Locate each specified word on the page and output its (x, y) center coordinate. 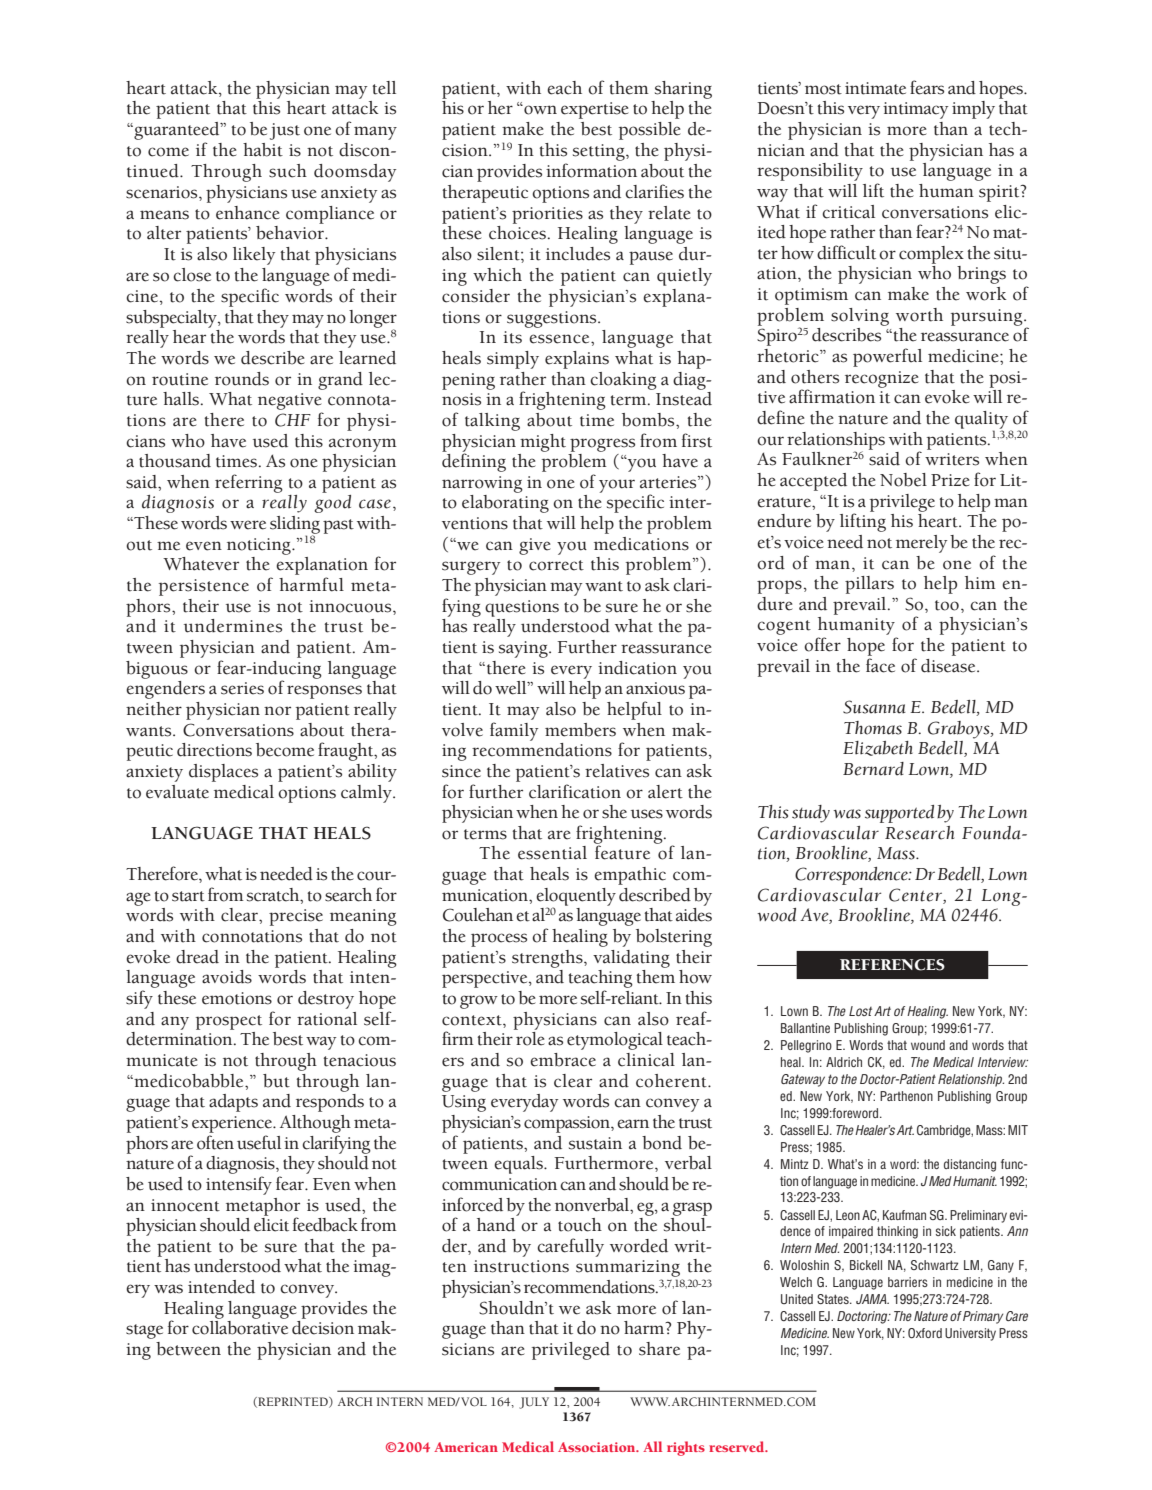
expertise (595, 110)
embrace (563, 1060)
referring (249, 483)
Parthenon (906, 1096)
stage (144, 1331)
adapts (233, 1103)
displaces (223, 773)
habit (263, 150)
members (580, 730)
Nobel (903, 480)
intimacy (915, 110)
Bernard (873, 769)
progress (602, 445)
